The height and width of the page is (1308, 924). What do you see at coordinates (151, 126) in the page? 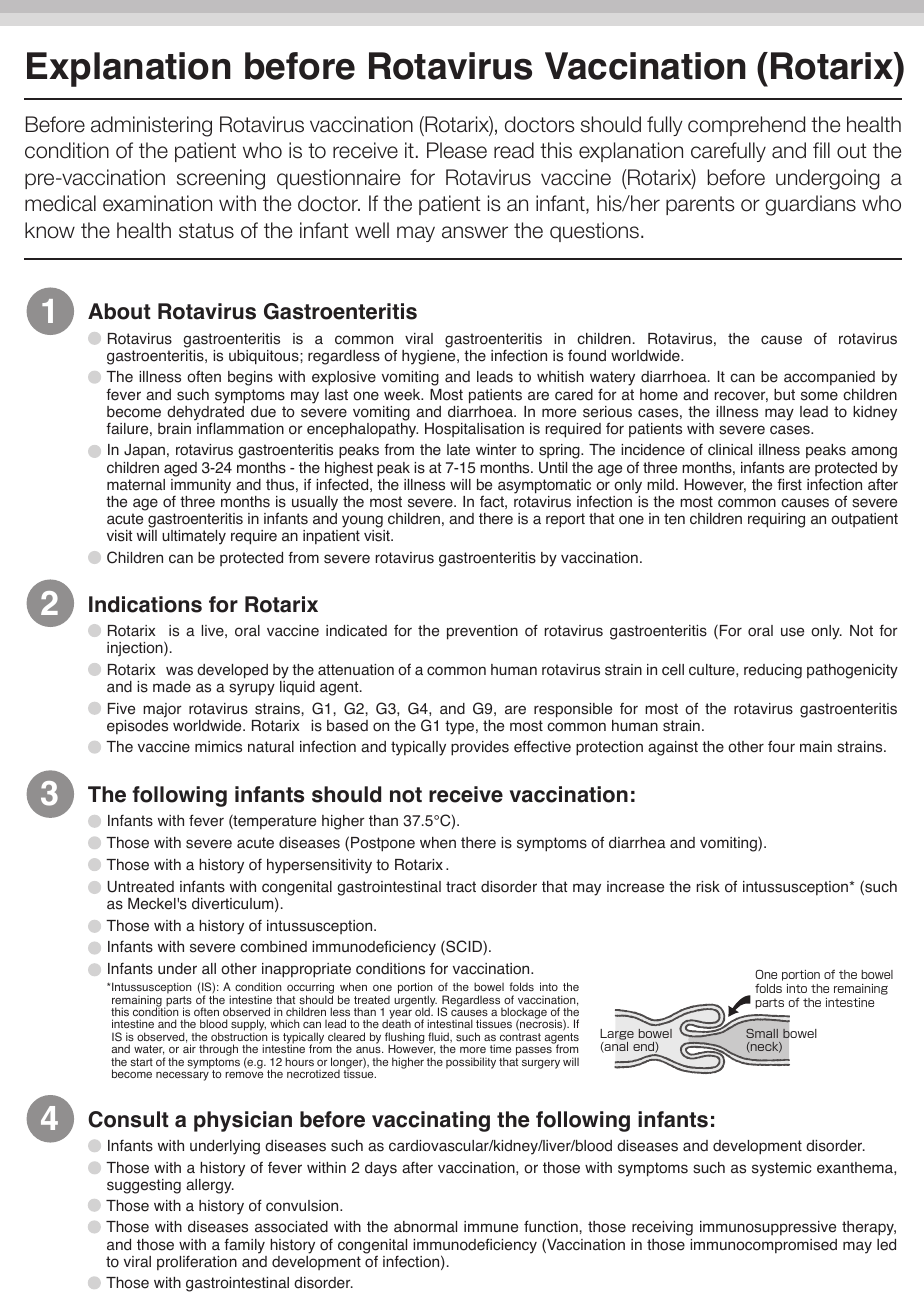
I see `administering` at bounding box center [151, 126].
